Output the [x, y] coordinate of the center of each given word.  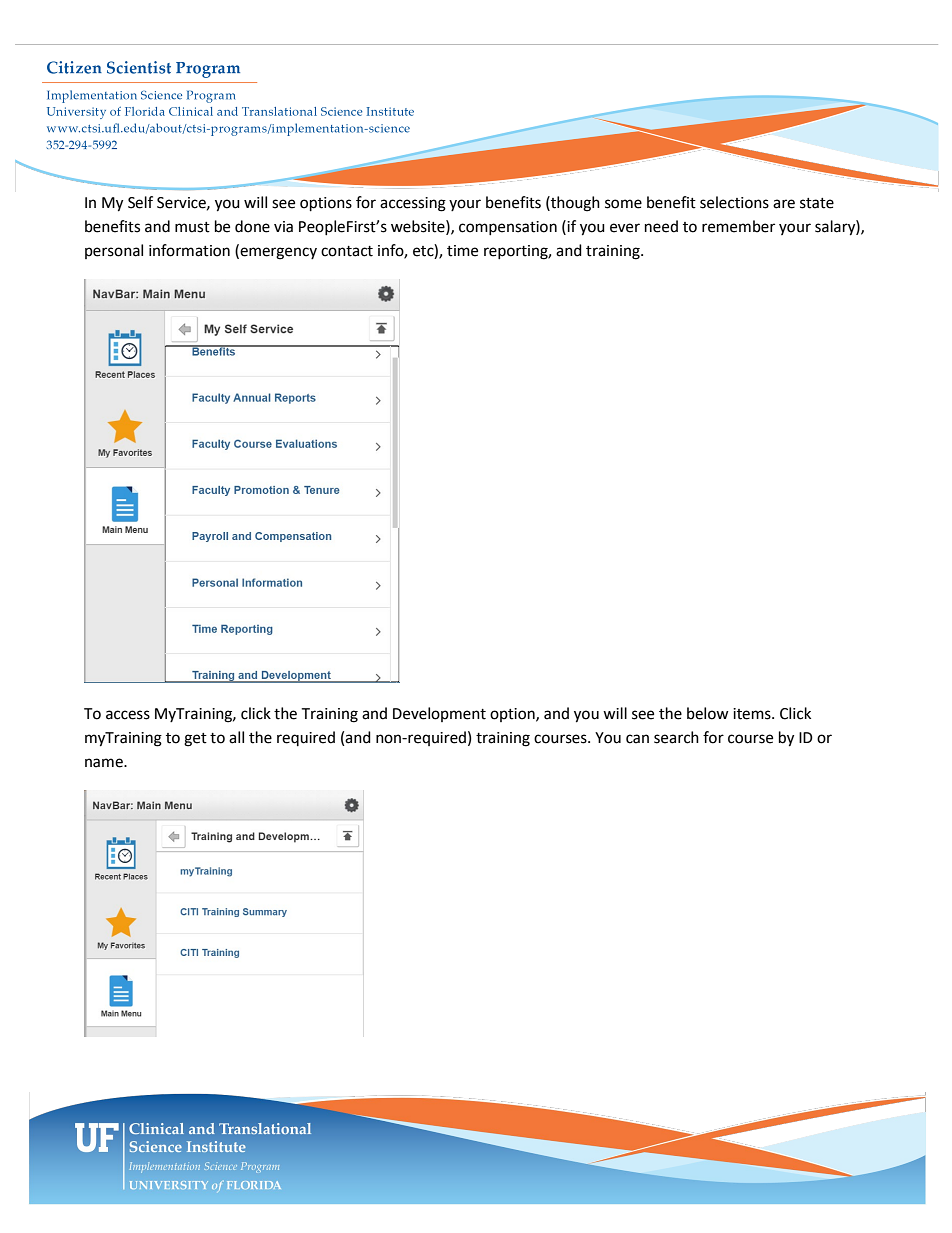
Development [439, 714]
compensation [508, 228]
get [195, 740]
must [192, 227]
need [661, 226]
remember [738, 226]
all [236, 737]
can [637, 739]
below [708, 713]
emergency [277, 253]
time [462, 251]
